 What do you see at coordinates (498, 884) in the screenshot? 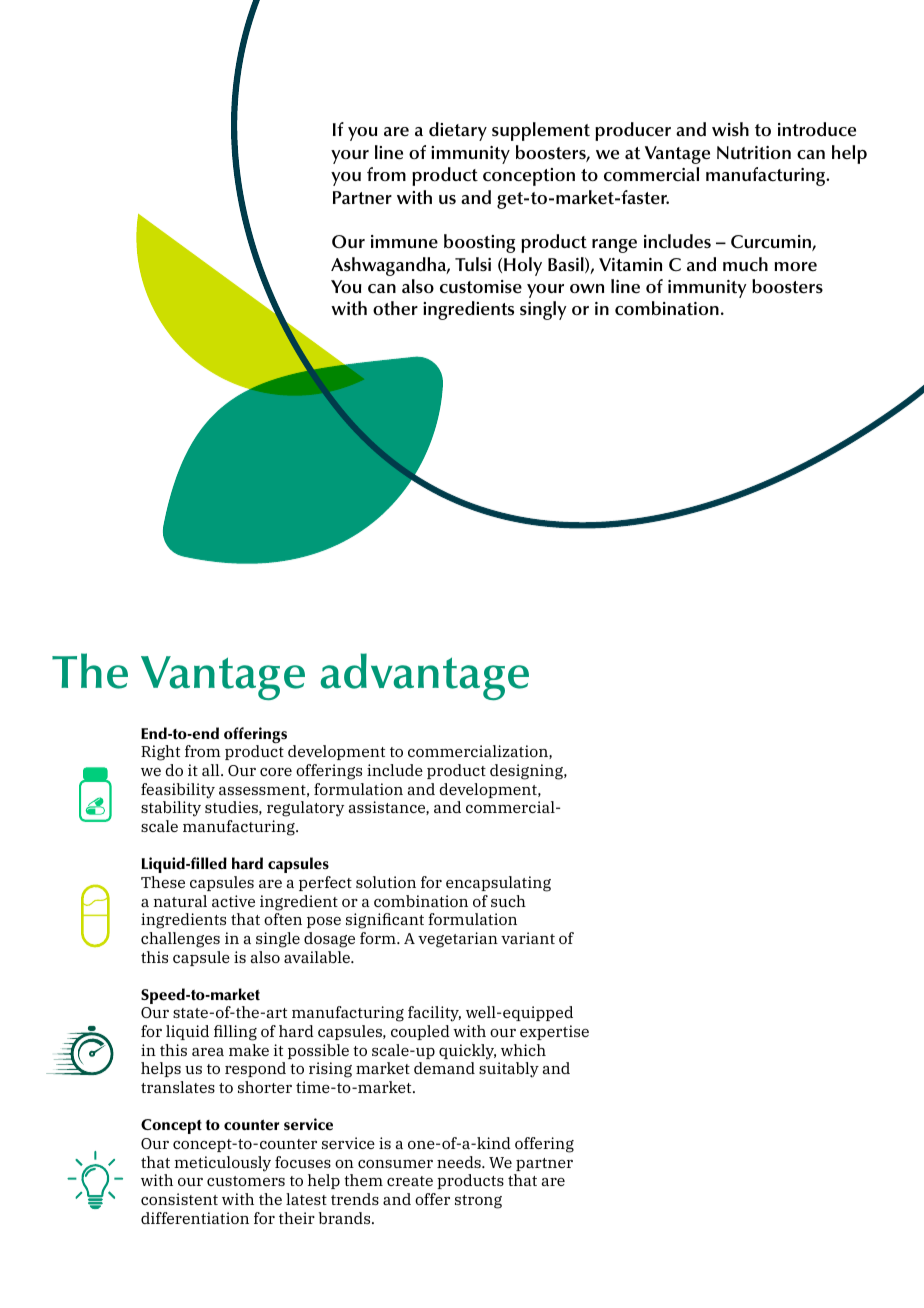
I see `encapsulating` at bounding box center [498, 884].
